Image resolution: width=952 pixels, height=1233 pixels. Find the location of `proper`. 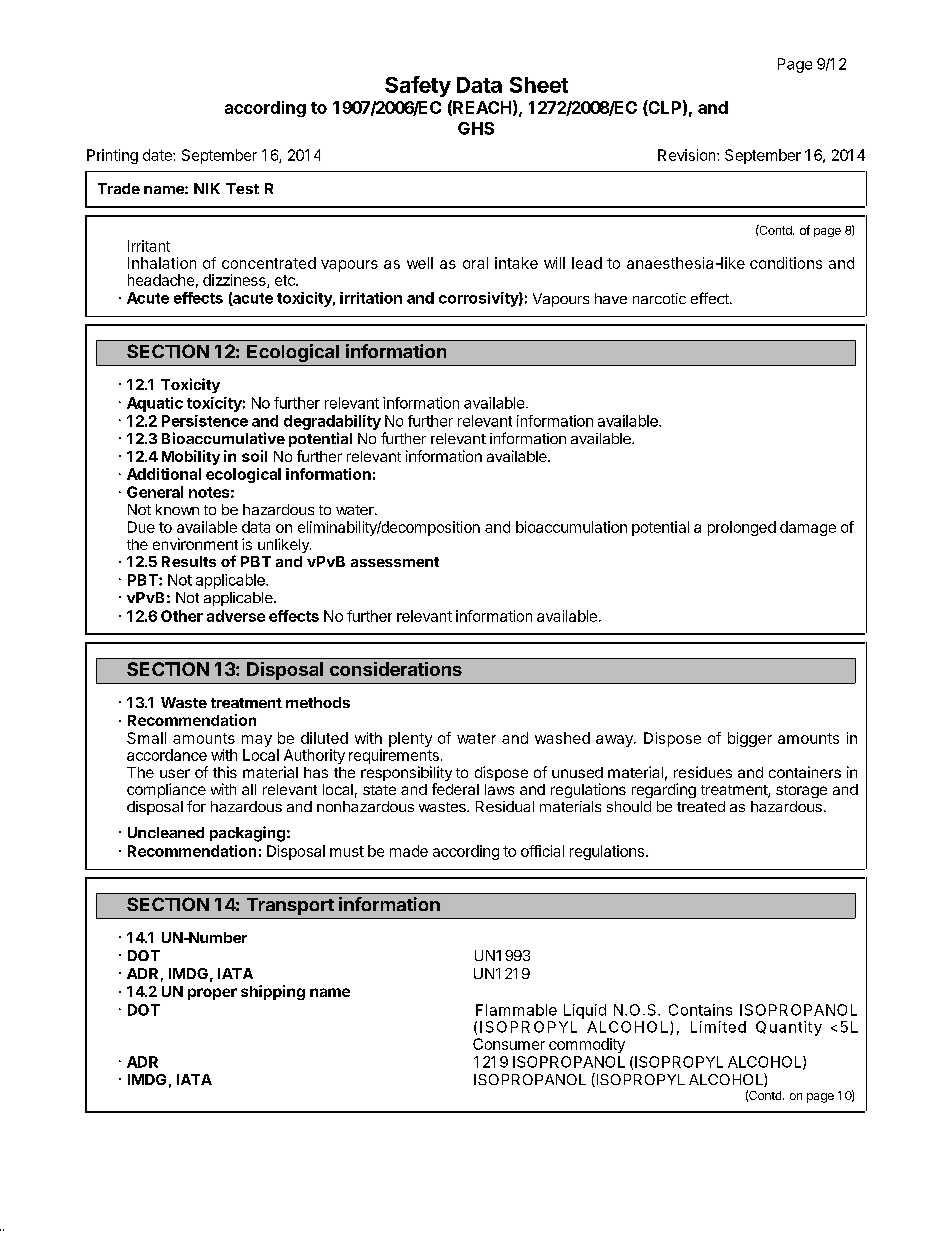

proper is located at coordinates (212, 994).
